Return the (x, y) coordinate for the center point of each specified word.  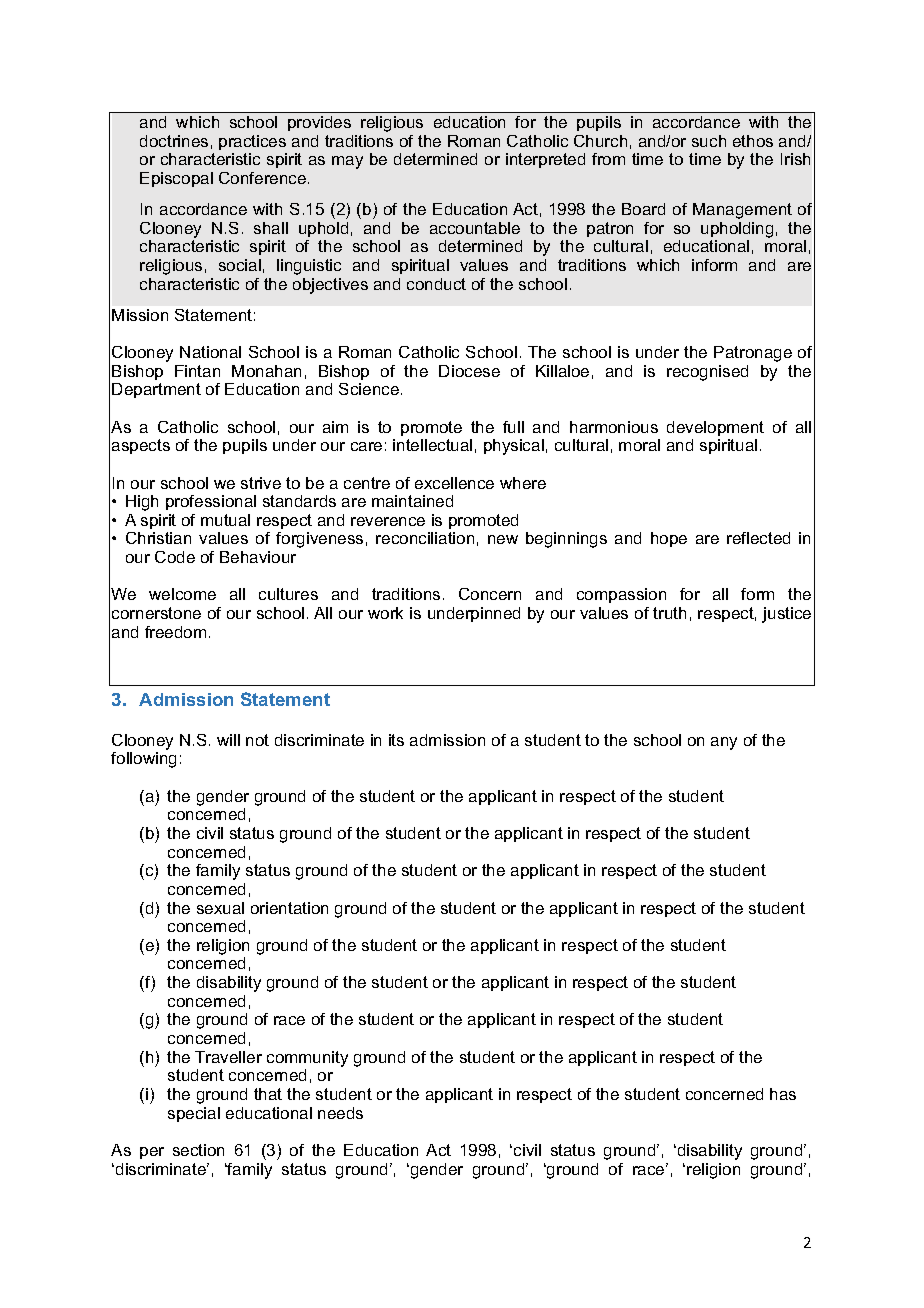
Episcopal (176, 179)
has (783, 1094)
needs (340, 1113)
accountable (475, 228)
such (709, 141)
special (194, 1114)
